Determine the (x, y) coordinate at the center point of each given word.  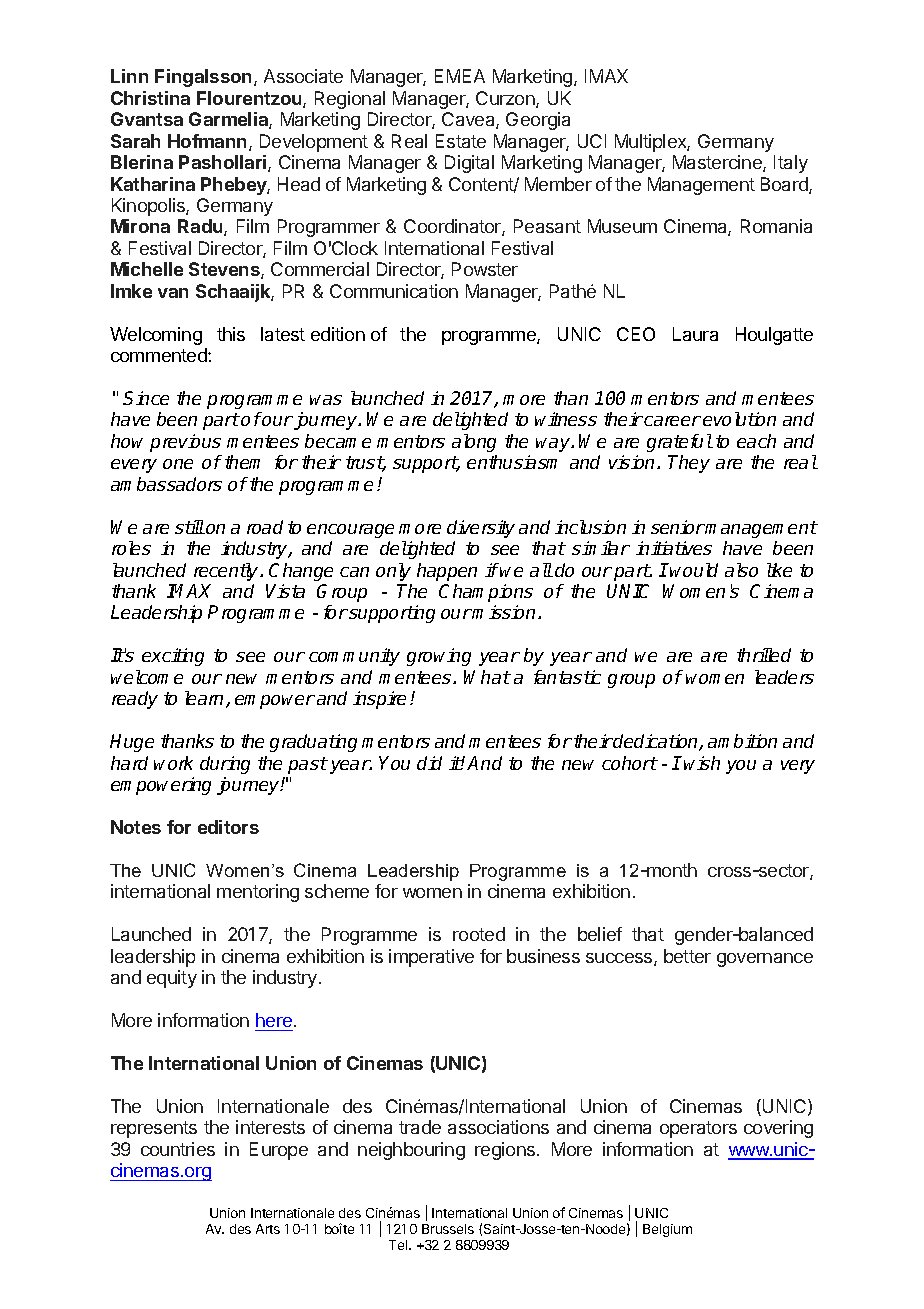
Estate (461, 141)
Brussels (448, 1229)
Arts (268, 1229)
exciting (173, 657)
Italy (791, 164)
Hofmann (207, 141)
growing (439, 657)
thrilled (764, 655)
